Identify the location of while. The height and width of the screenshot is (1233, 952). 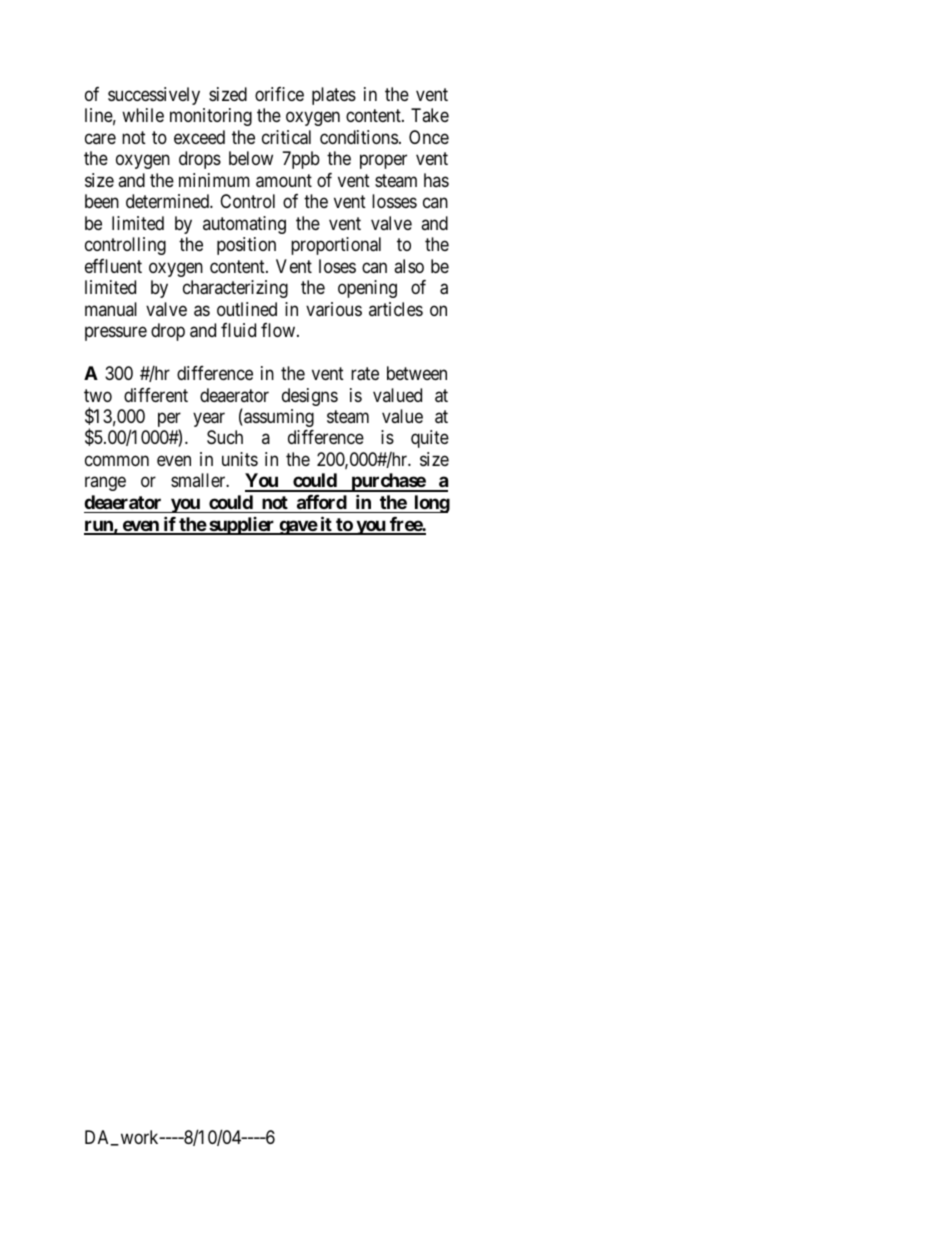
(143, 115).
